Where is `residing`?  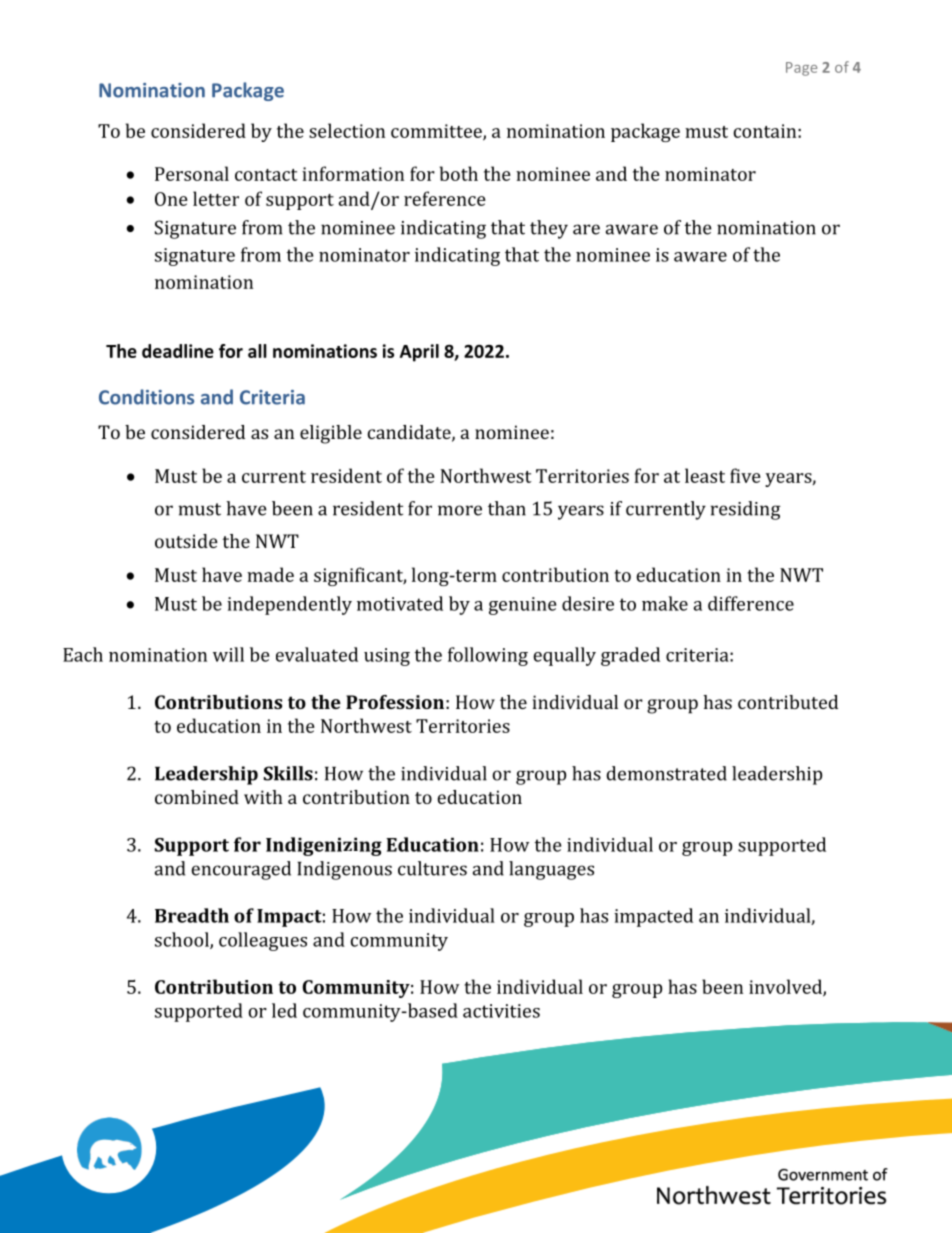 residing is located at coordinates (746, 510).
